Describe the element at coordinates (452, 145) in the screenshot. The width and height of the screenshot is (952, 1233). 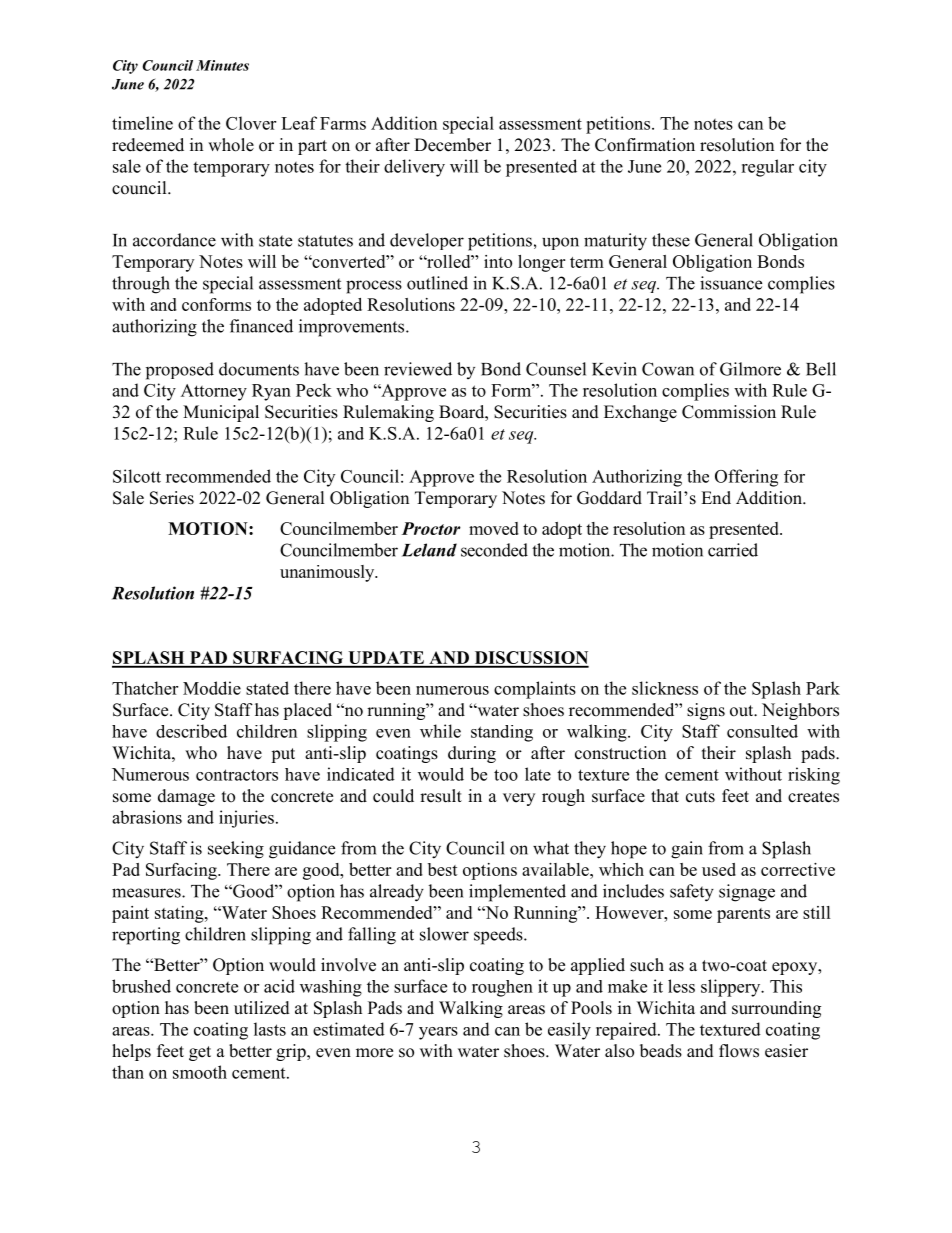
I see `December` at that location.
